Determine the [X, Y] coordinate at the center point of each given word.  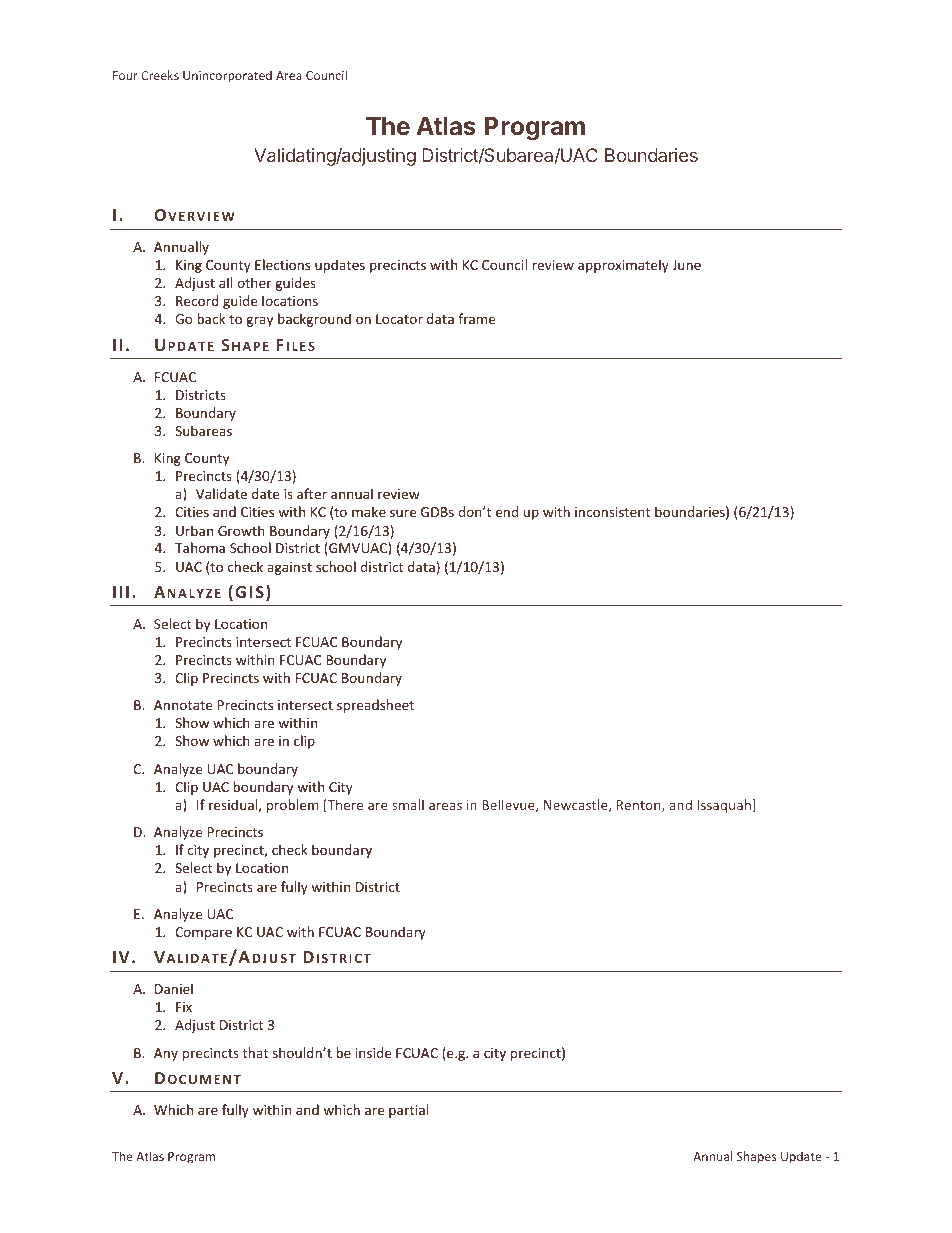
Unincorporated [227, 76]
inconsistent [612, 512]
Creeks [160, 75]
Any [166, 1054]
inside [373, 1052]
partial [408, 1111]
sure [403, 513]
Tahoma [200, 547]
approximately [623, 266]
